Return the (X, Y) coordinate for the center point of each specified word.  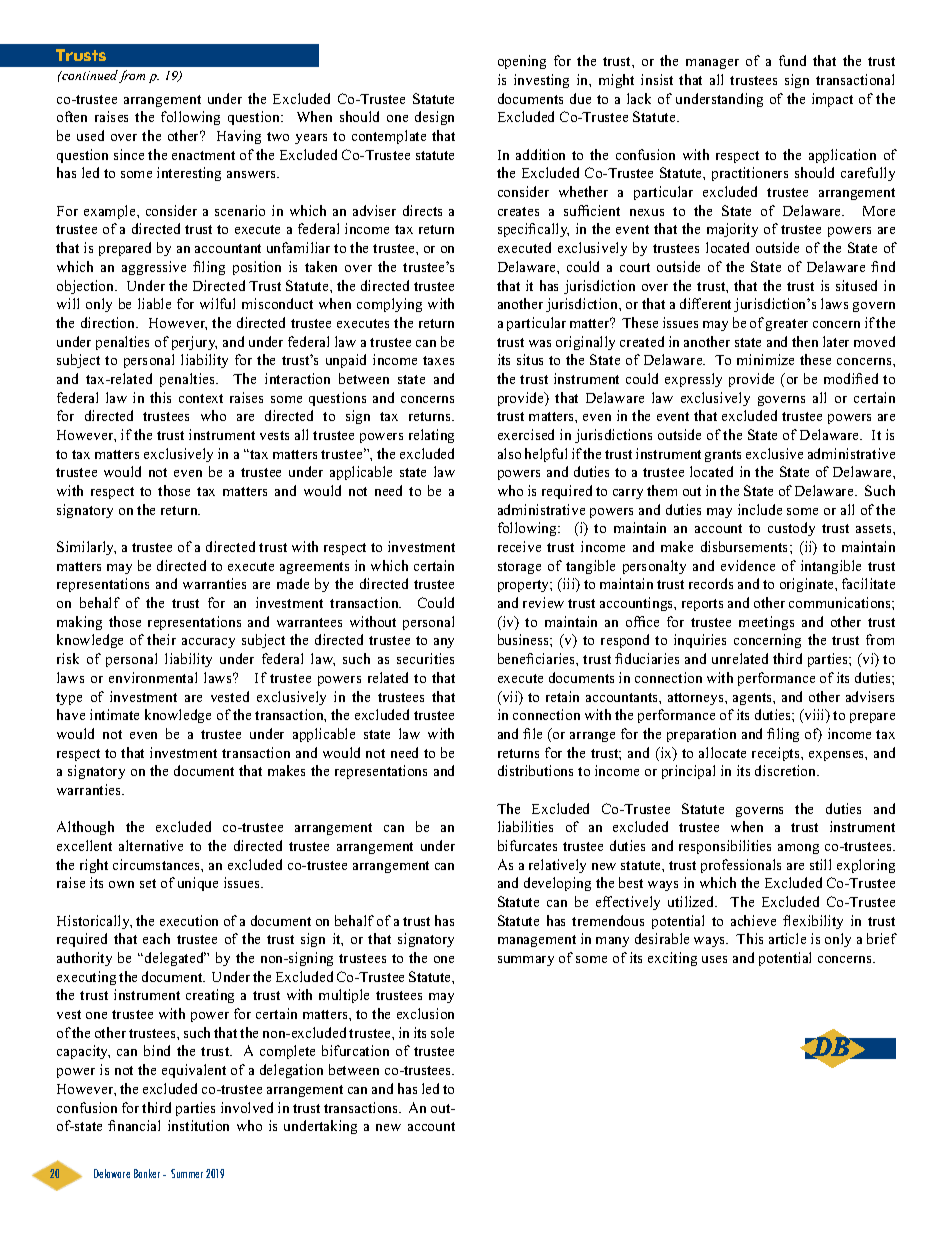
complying (389, 305)
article (787, 938)
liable (154, 303)
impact (832, 100)
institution (198, 1125)
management (537, 941)
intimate (114, 714)
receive (519, 546)
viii (814, 716)
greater (787, 325)
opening (522, 62)
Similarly (86, 548)
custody (791, 529)
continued (89, 75)
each (156, 938)
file (532, 733)
